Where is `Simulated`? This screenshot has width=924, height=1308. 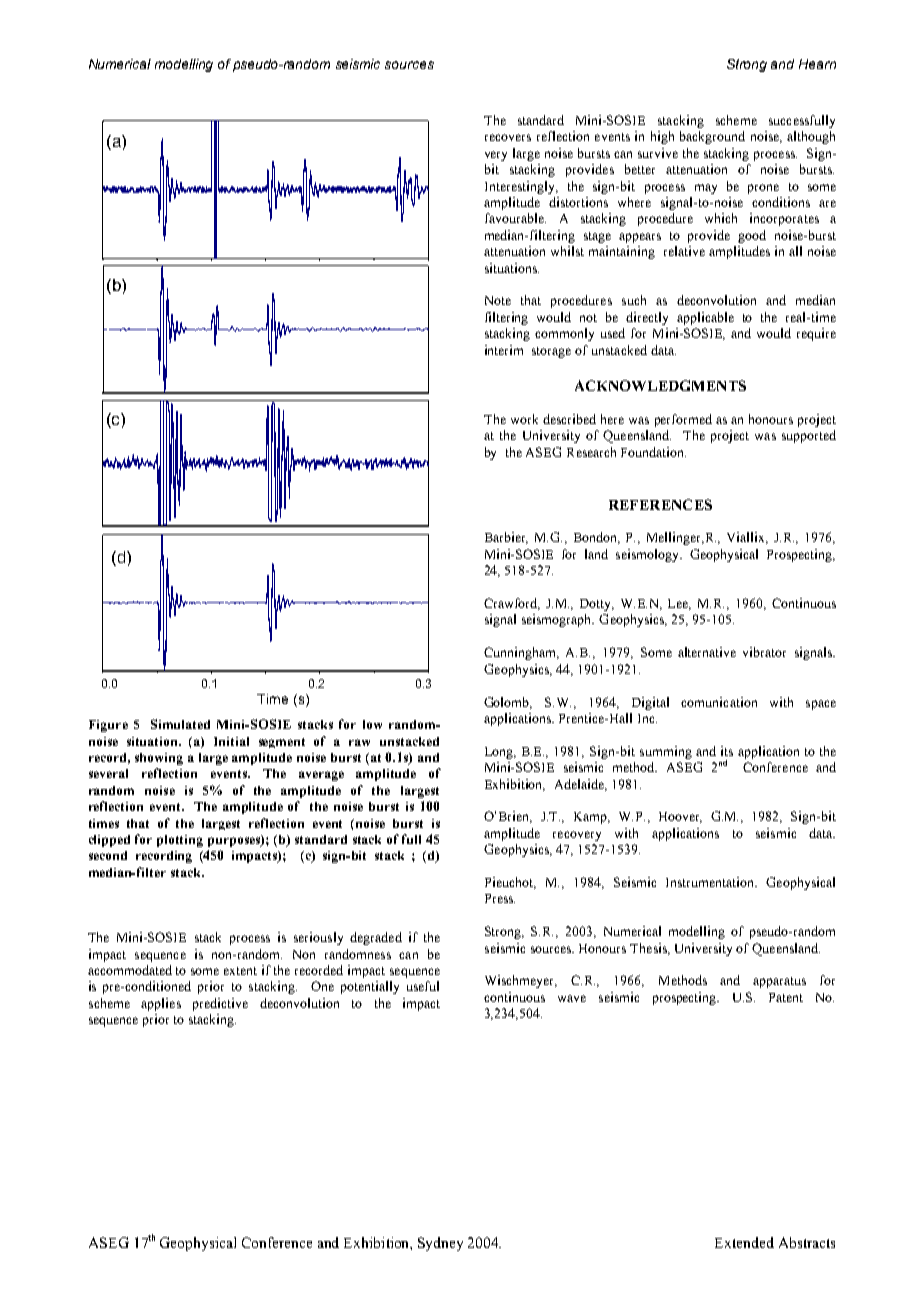
Simulated is located at coordinates (180, 724).
